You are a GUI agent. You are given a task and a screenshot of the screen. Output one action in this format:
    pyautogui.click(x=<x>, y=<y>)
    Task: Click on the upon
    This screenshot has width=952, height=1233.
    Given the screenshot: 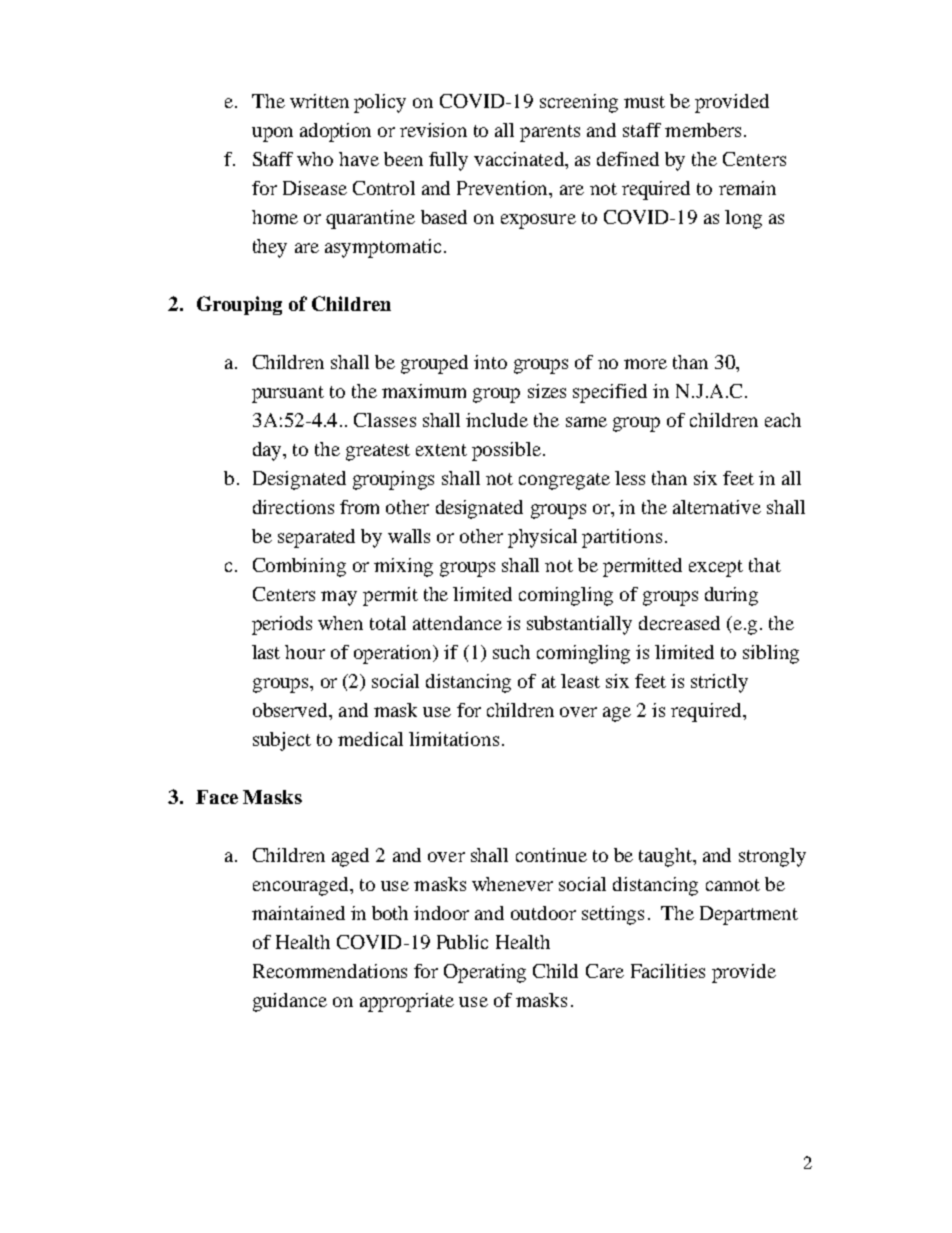 What is the action you would take?
    pyautogui.click(x=272, y=134)
